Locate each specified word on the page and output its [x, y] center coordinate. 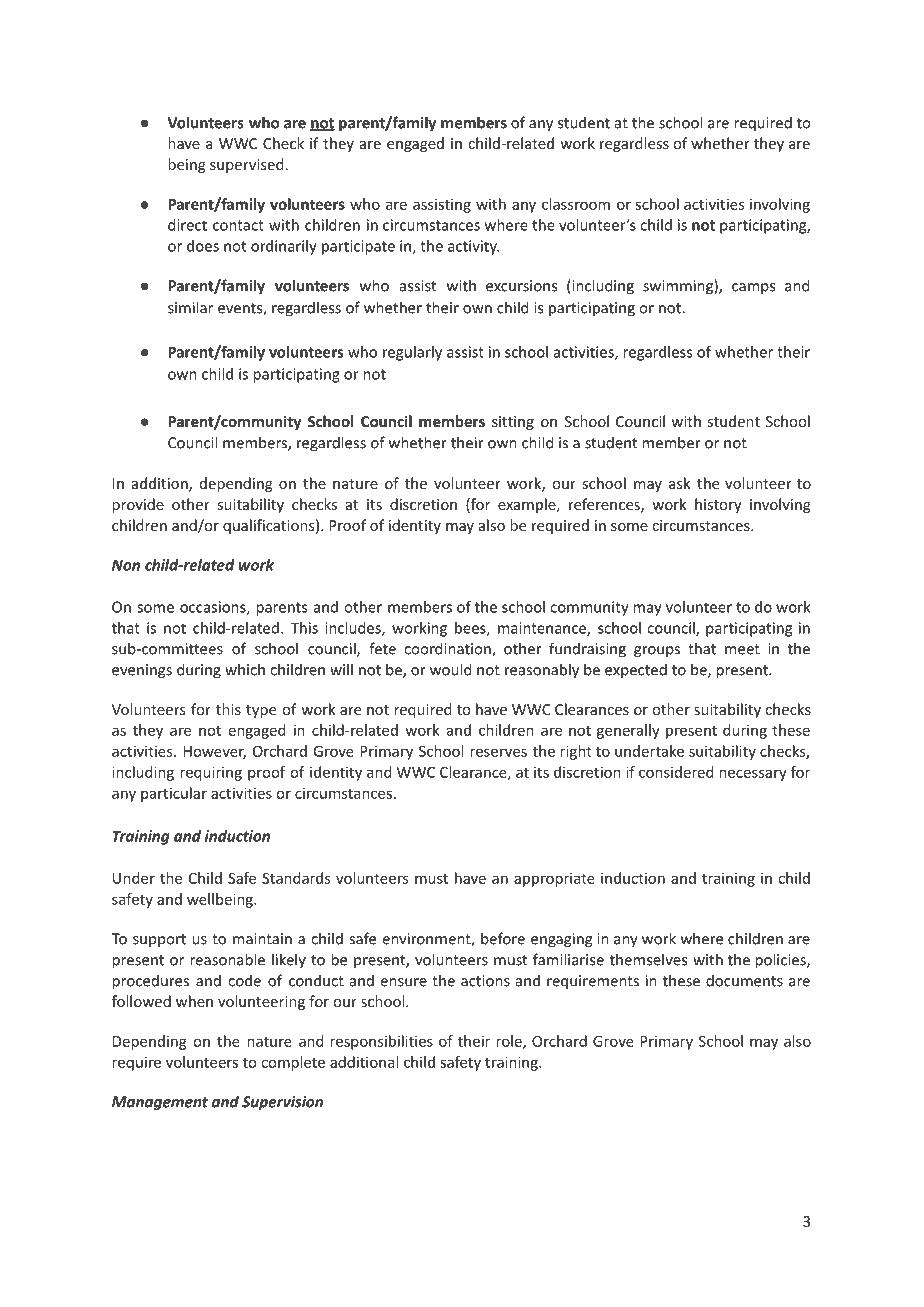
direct [187, 225]
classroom [576, 204]
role [510, 1042]
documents [744, 980]
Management [160, 1103]
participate [358, 247]
